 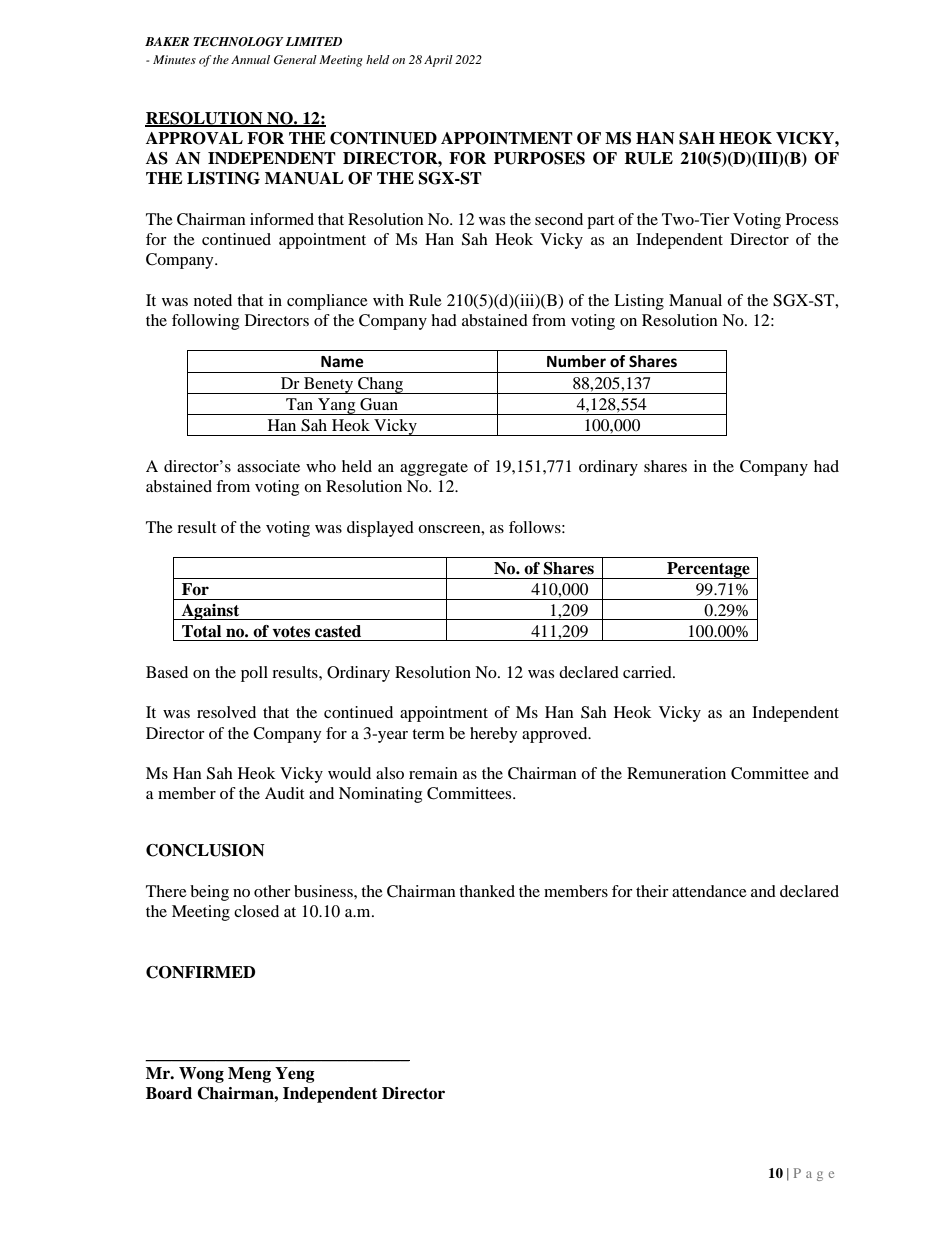 I want to click on Annual, so click(x=250, y=59).
